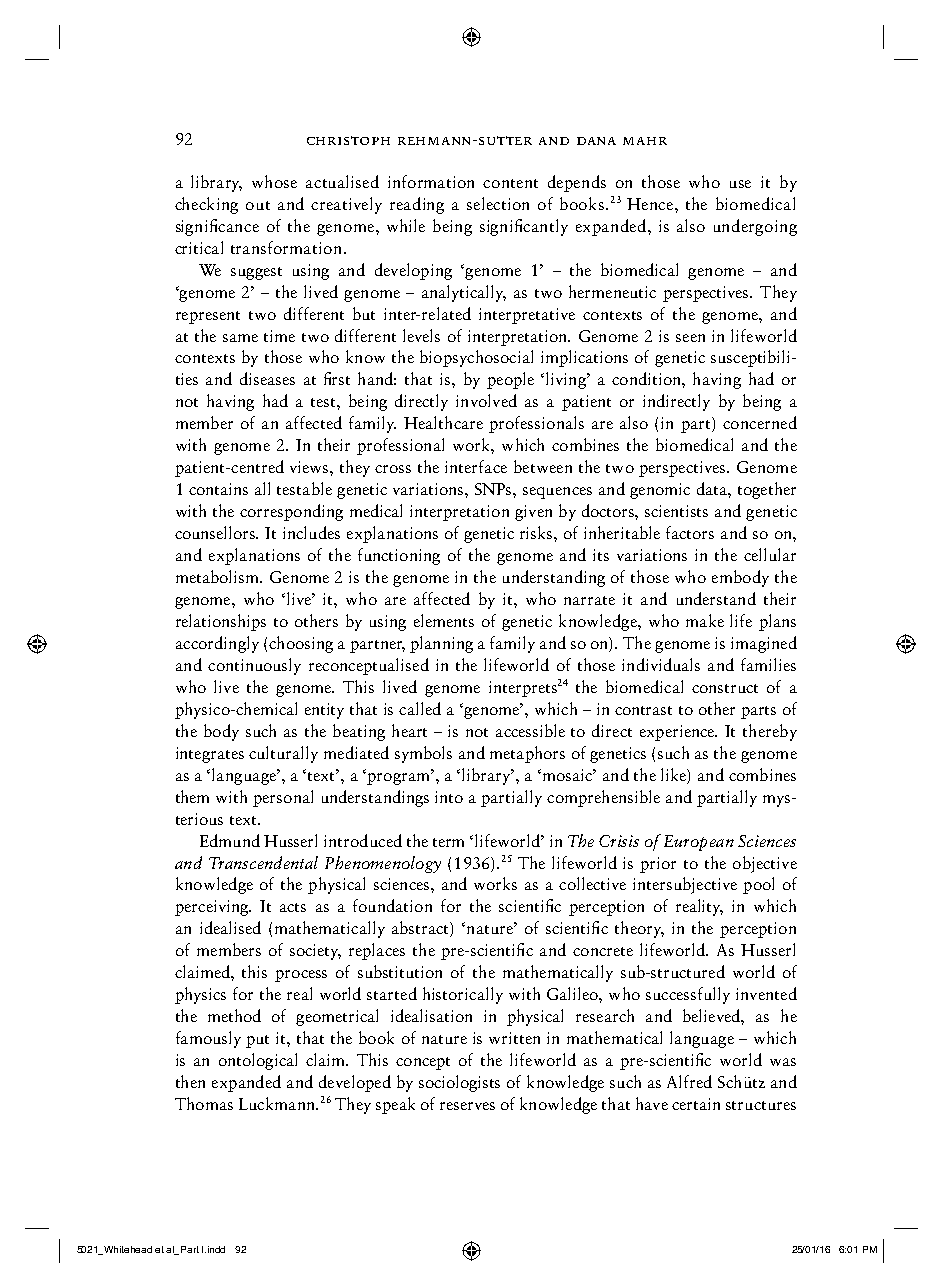 This page has width=943, height=1288. Describe the element at coordinates (258, 1061) in the page. I see `ontological` at that location.
